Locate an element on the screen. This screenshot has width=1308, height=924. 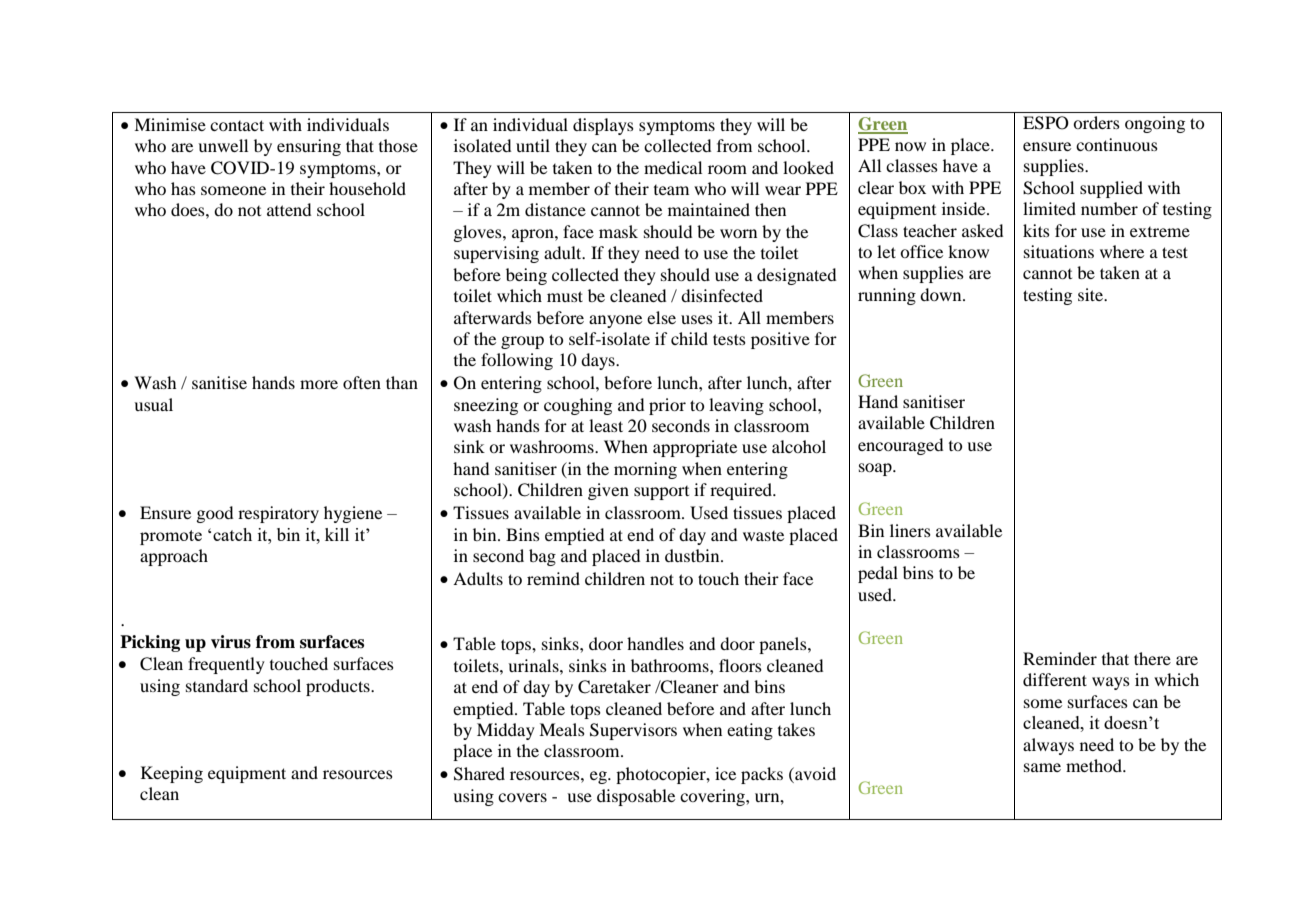
ensuring is located at coordinates (309, 147).
